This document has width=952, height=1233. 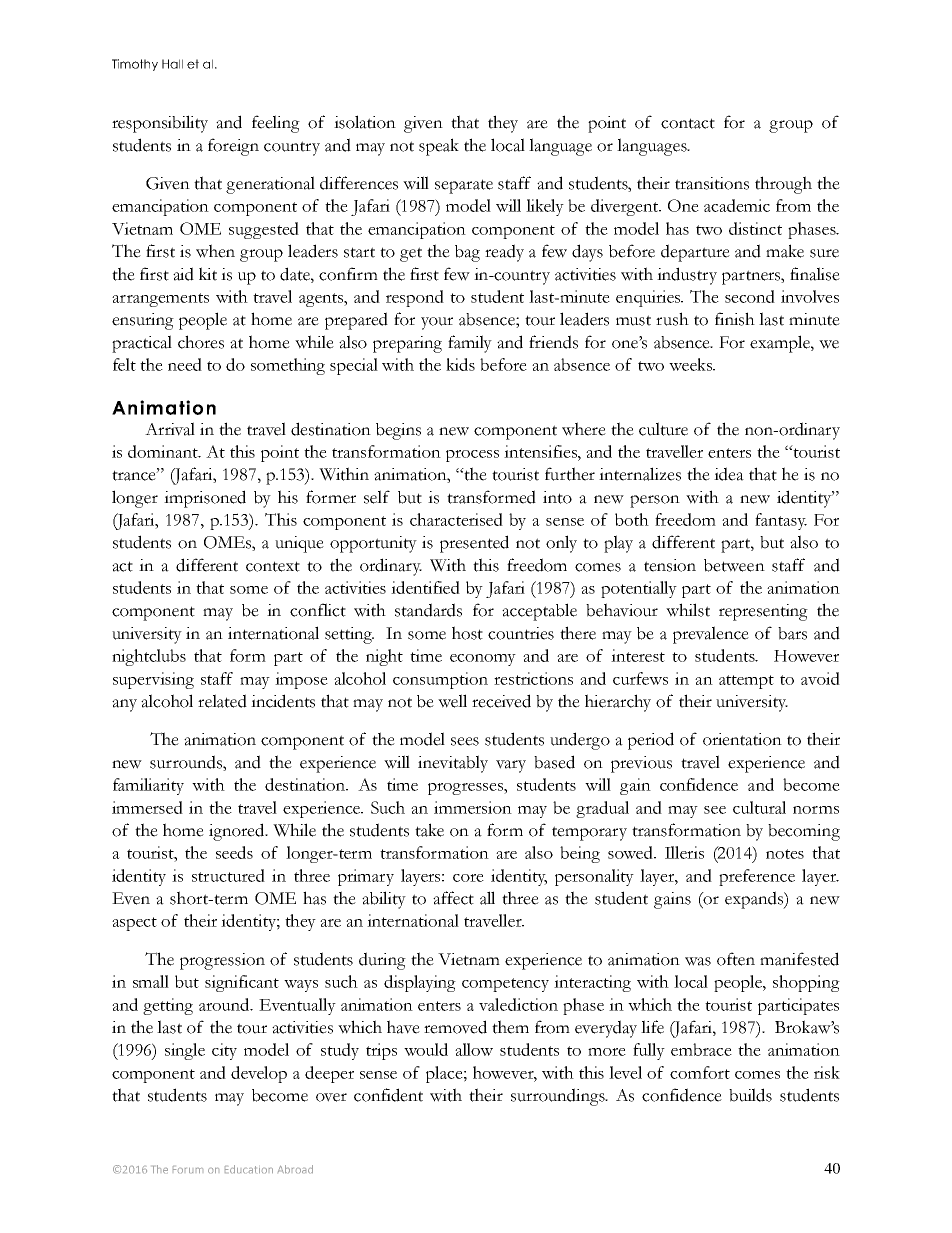 I want to click on speak, so click(x=439, y=147).
